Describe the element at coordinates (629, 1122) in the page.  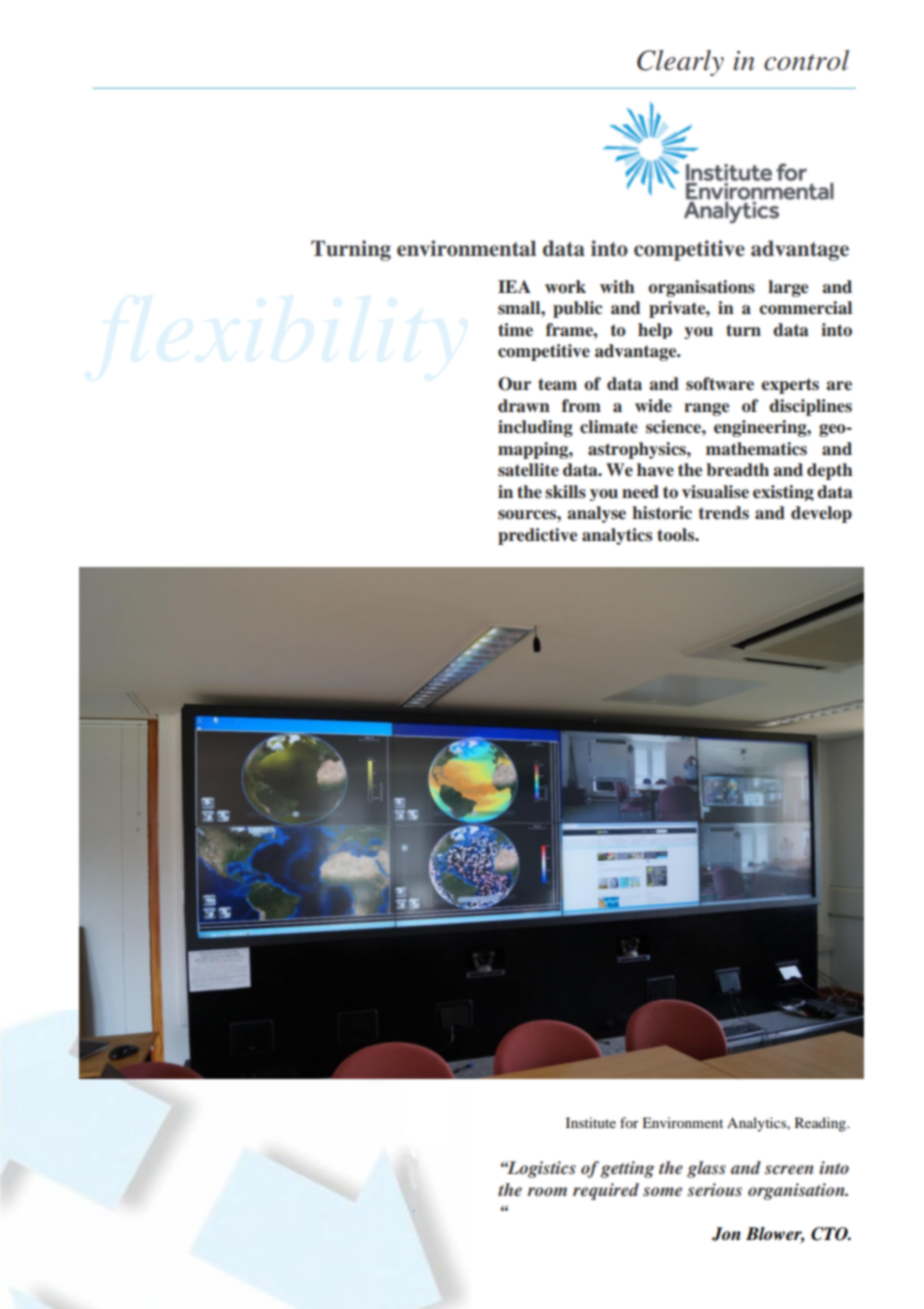
I see `for` at that location.
